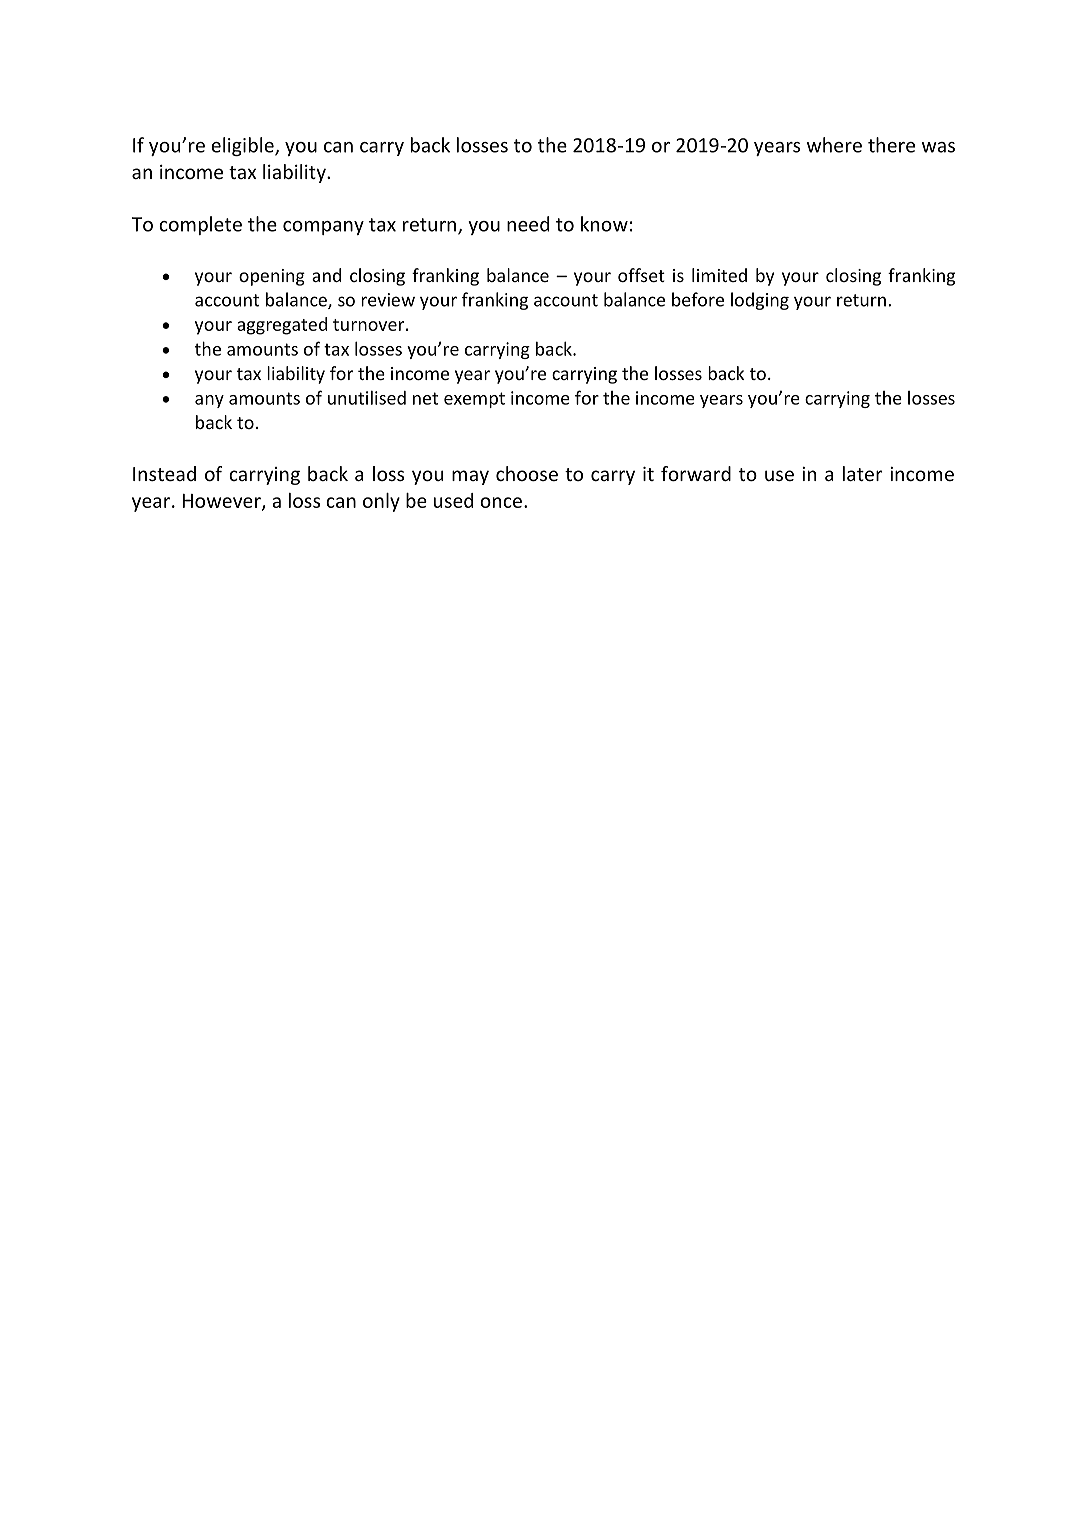  Describe the element at coordinates (425, 398) in the screenshot. I see `net` at that location.
